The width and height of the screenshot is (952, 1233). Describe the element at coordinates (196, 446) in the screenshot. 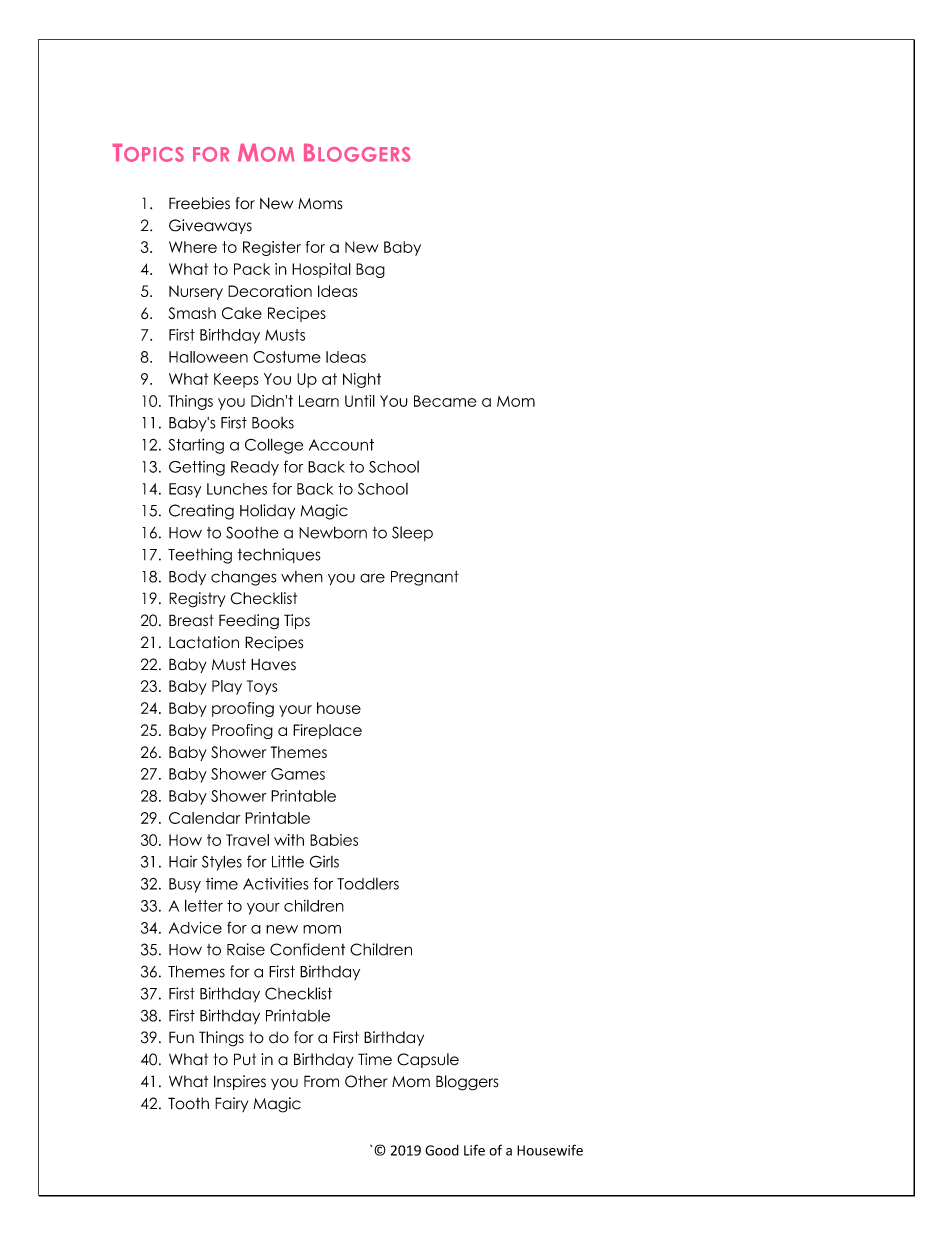

I see `Starting` at that location.
